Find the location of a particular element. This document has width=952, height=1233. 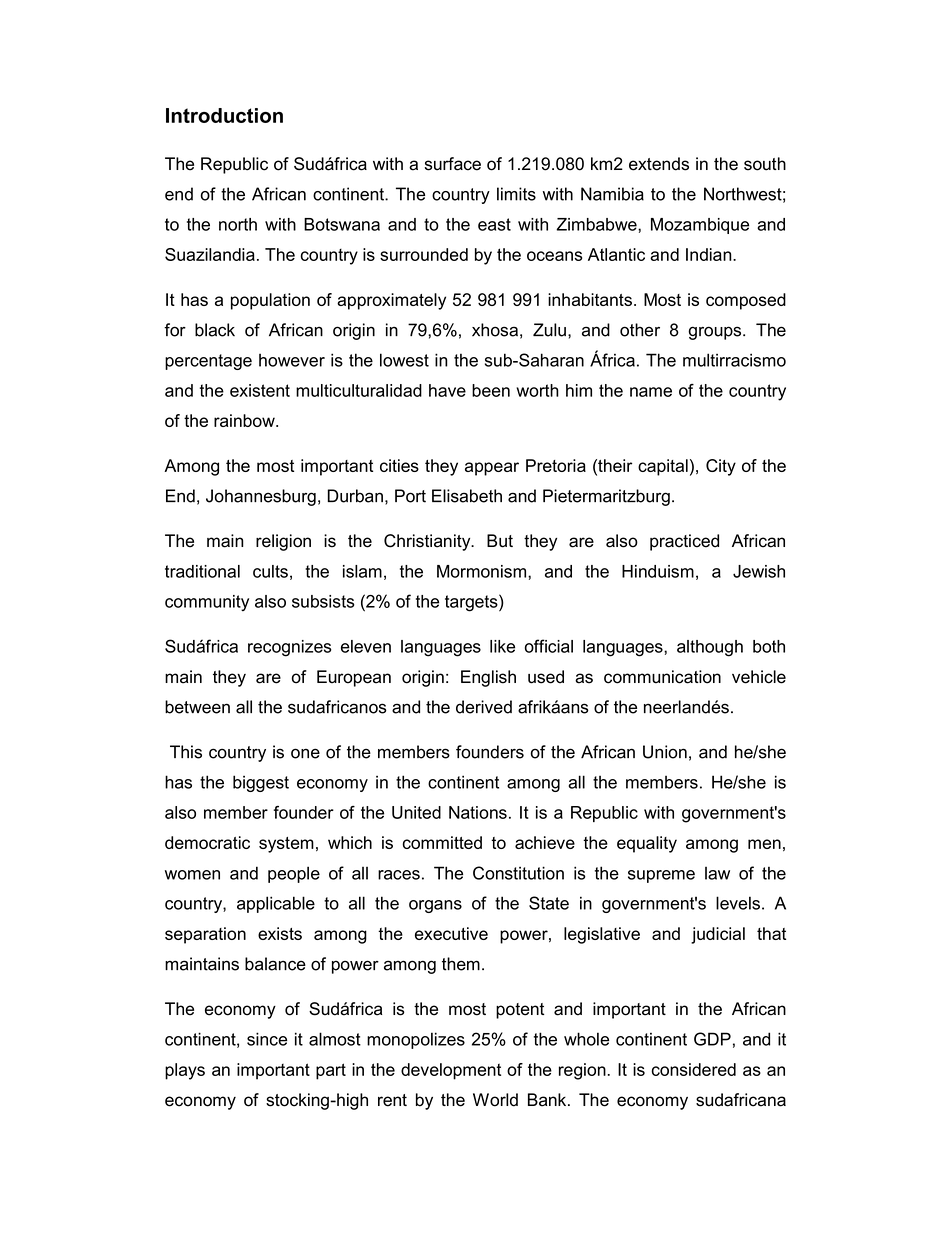

Mormonism is located at coordinates (483, 571).
